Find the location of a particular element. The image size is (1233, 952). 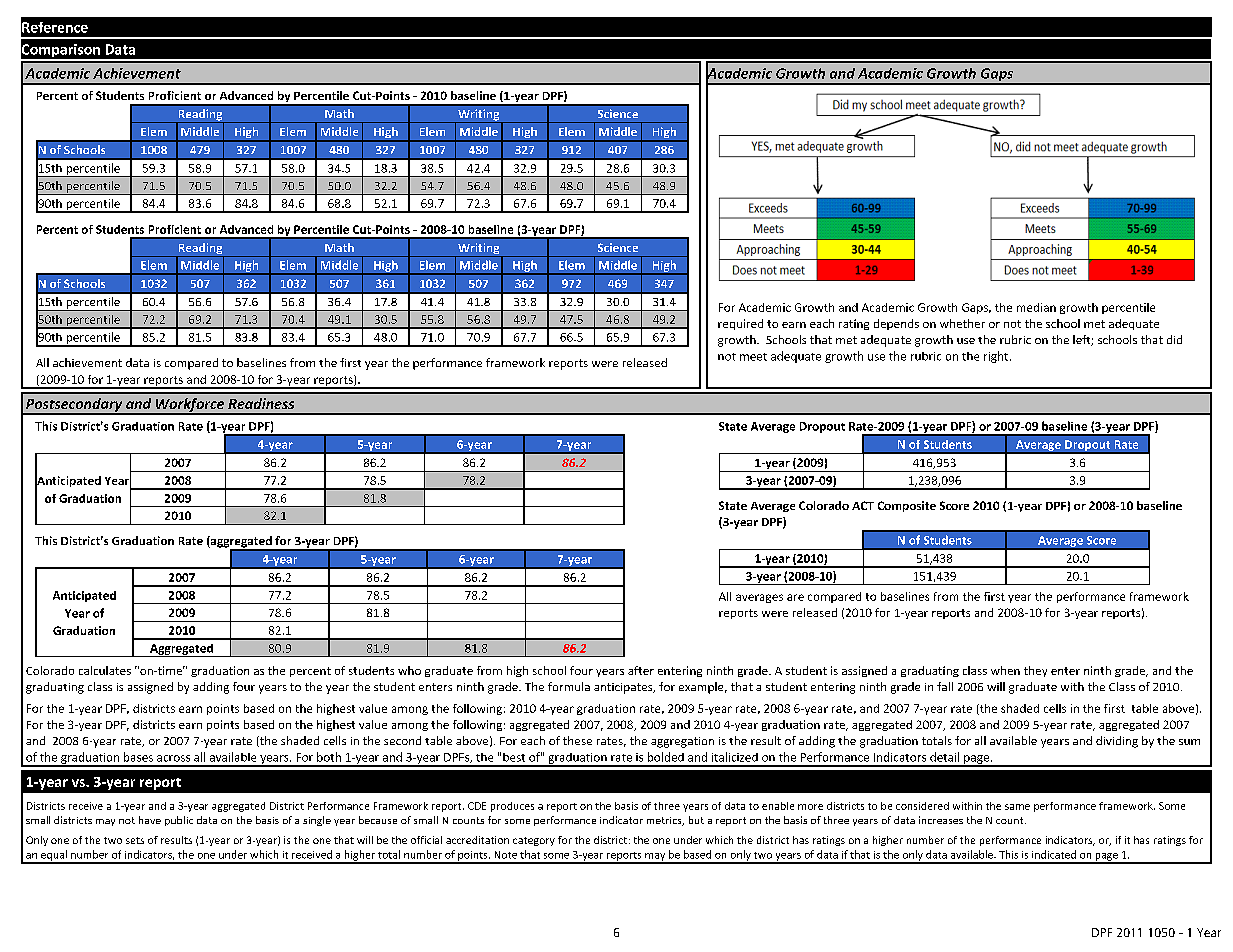

after is located at coordinates (641, 670).
